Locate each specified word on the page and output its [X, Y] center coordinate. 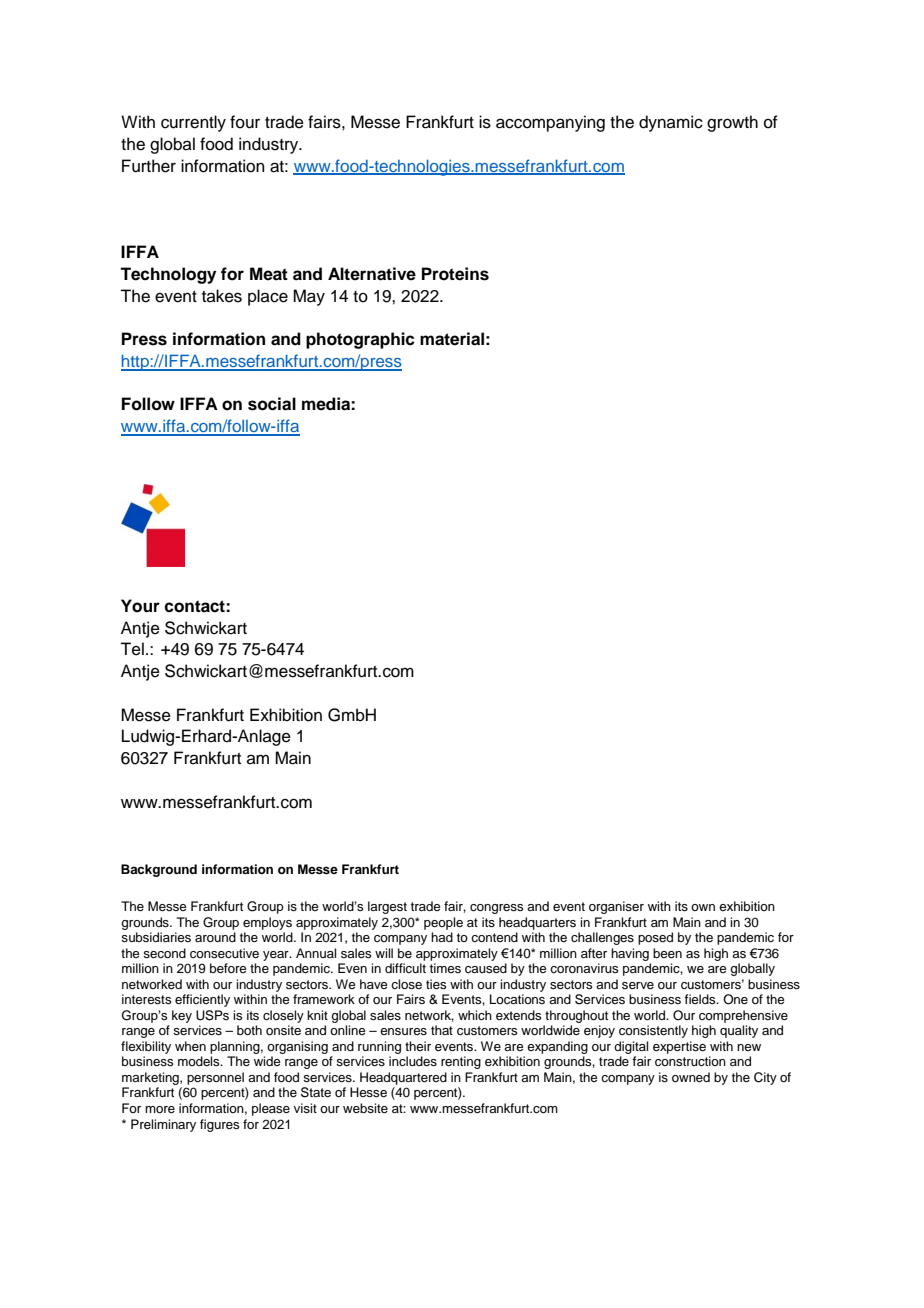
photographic [360, 340]
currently [193, 123]
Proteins [455, 274]
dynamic [671, 123]
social [272, 404]
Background [159, 870]
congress [496, 909]
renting [461, 1062]
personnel [215, 1078]
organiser [616, 907]
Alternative [372, 274]
